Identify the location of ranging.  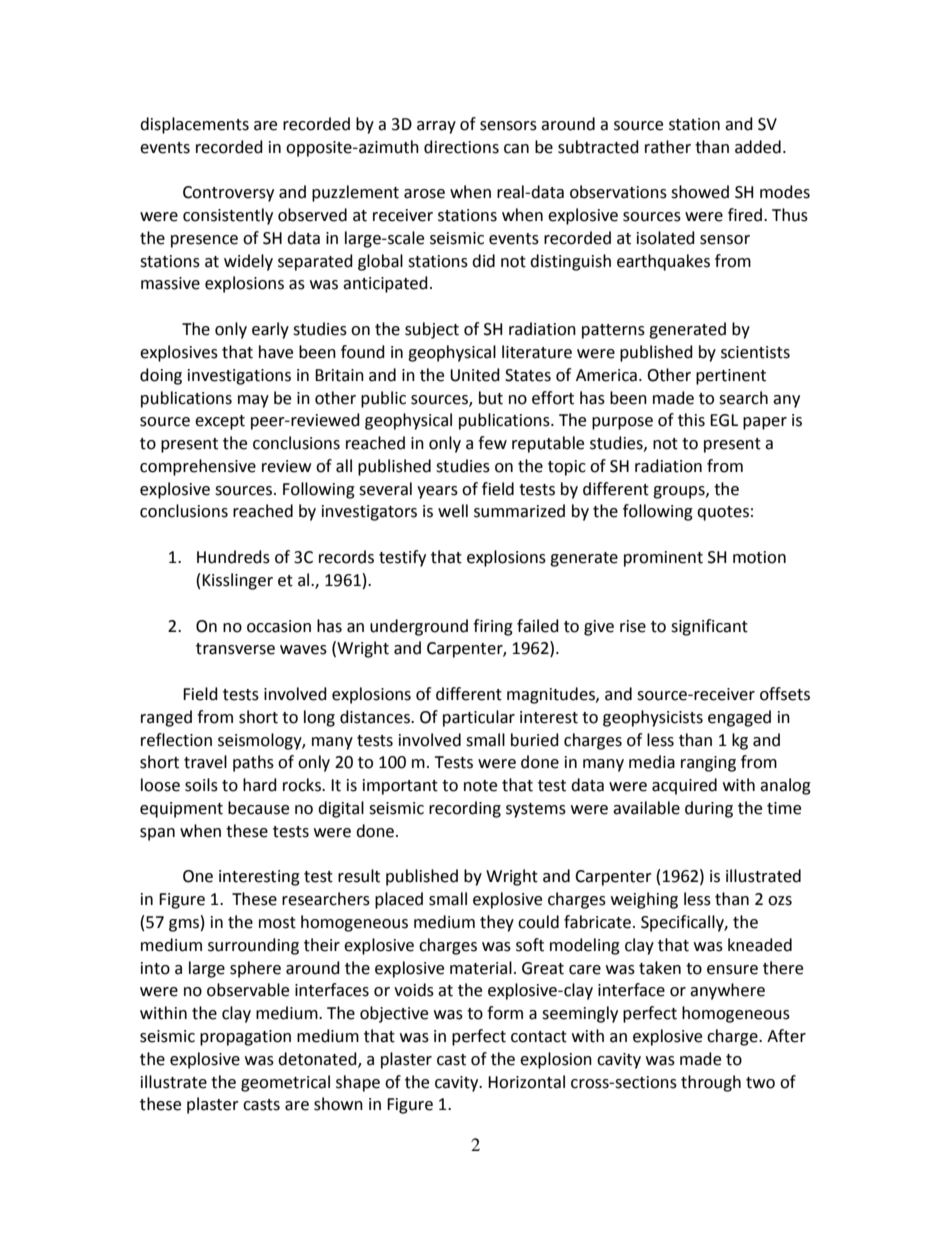
(708, 764).
